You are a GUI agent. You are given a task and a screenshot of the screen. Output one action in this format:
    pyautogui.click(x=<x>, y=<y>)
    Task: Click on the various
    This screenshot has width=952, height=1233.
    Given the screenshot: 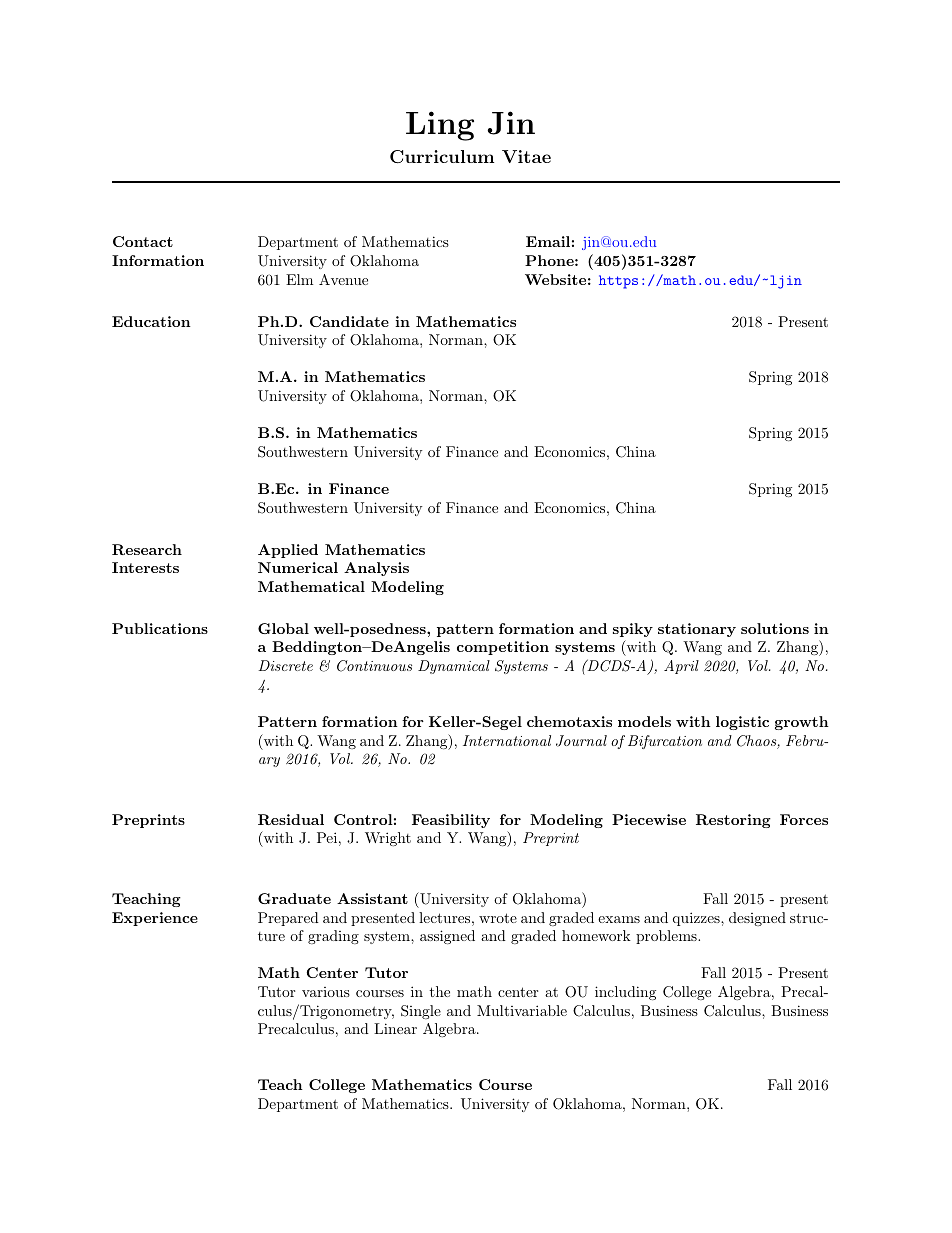 What is the action you would take?
    pyautogui.click(x=326, y=992)
